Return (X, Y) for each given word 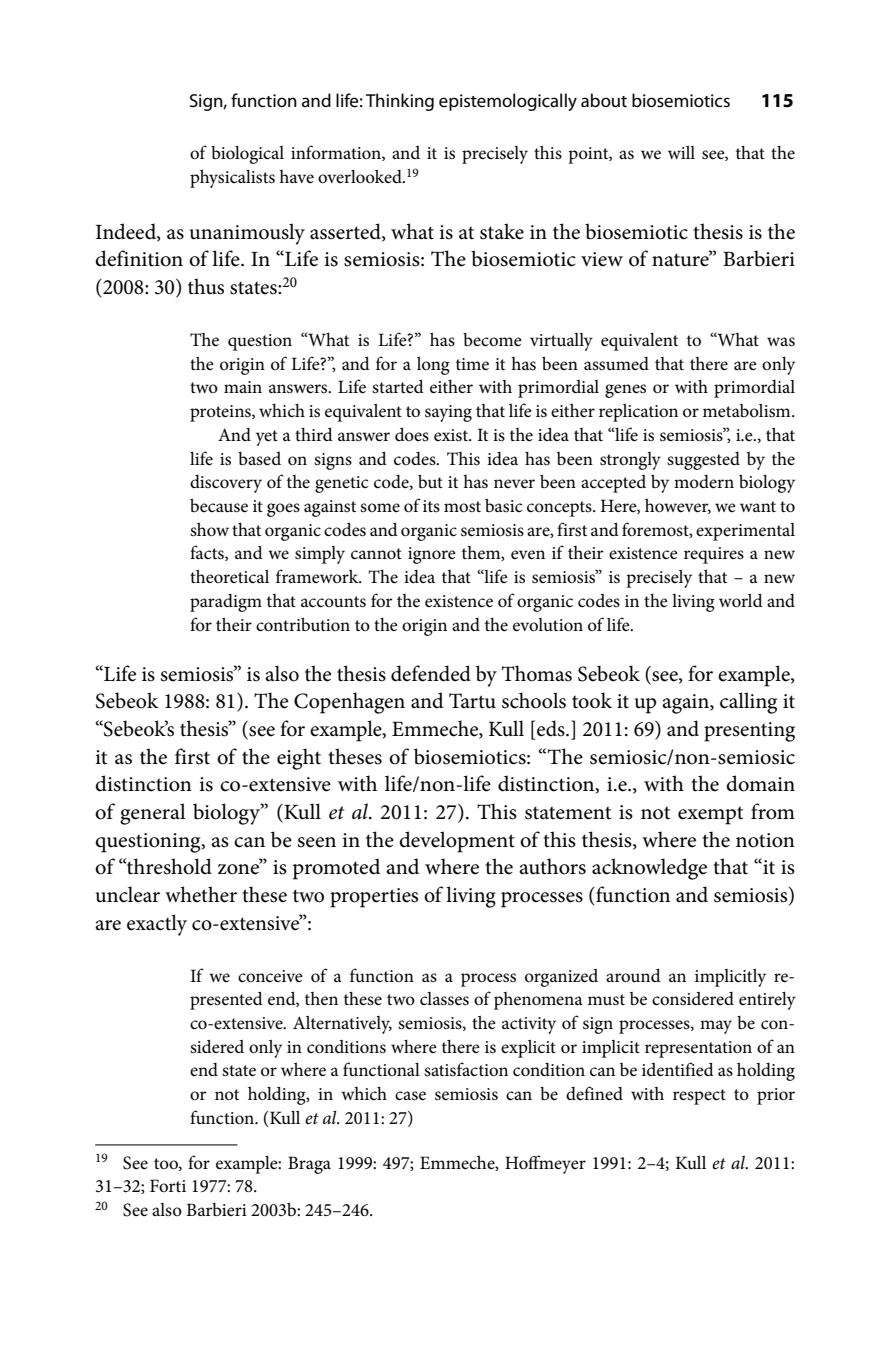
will (681, 152)
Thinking (400, 102)
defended (431, 673)
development (457, 842)
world (741, 600)
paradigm (226, 603)
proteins (221, 413)
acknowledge (649, 869)
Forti (168, 1186)
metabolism (748, 410)
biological (247, 155)
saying (448, 413)
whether (201, 894)
